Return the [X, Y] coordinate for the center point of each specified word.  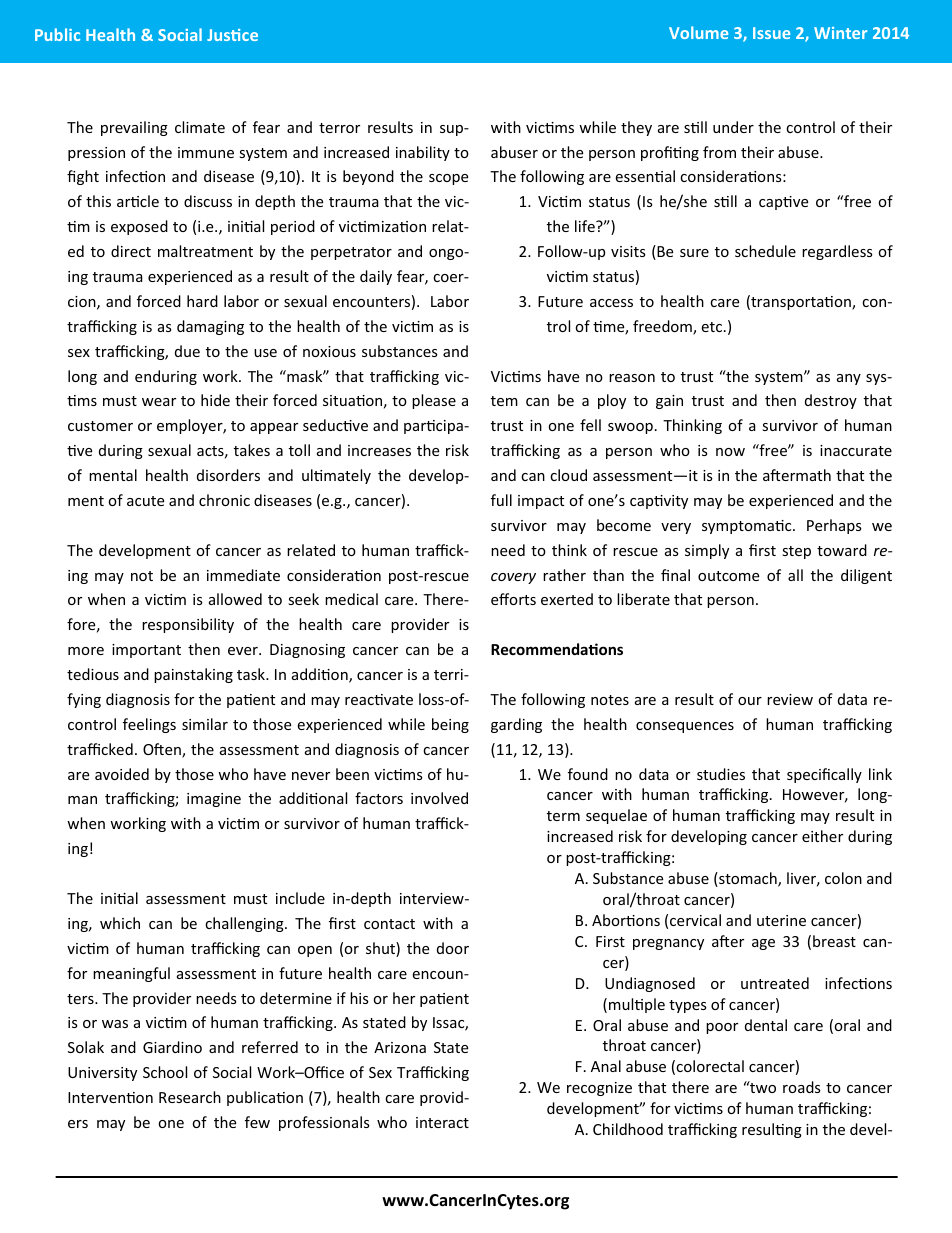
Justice [232, 35]
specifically [824, 775]
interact [442, 1122]
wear [159, 402]
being [450, 725]
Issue [771, 33]
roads [802, 1087]
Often [163, 750]
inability [423, 153]
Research [190, 1097]
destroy [831, 401]
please [434, 401]
